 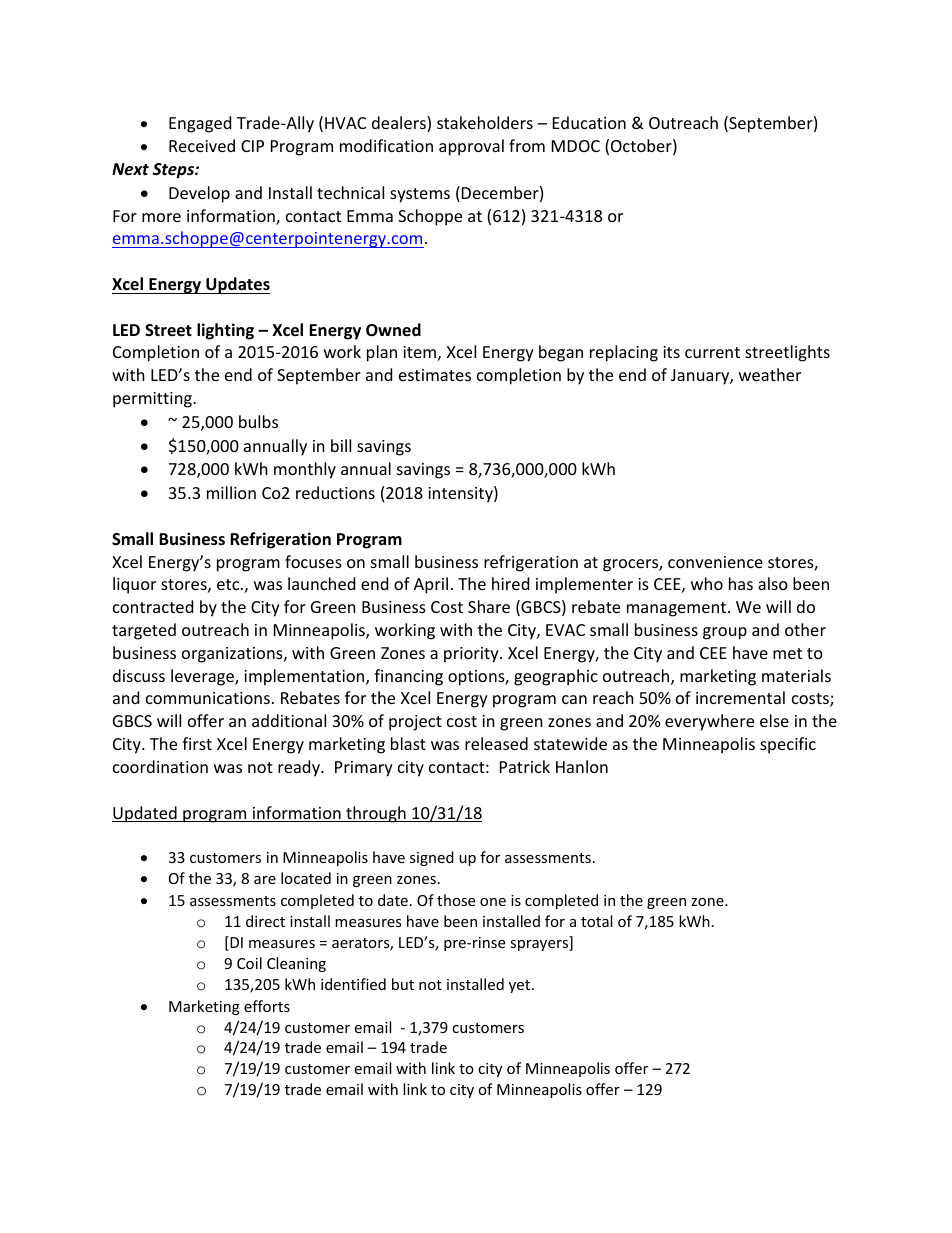 I want to click on organizations, so click(x=233, y=655).
